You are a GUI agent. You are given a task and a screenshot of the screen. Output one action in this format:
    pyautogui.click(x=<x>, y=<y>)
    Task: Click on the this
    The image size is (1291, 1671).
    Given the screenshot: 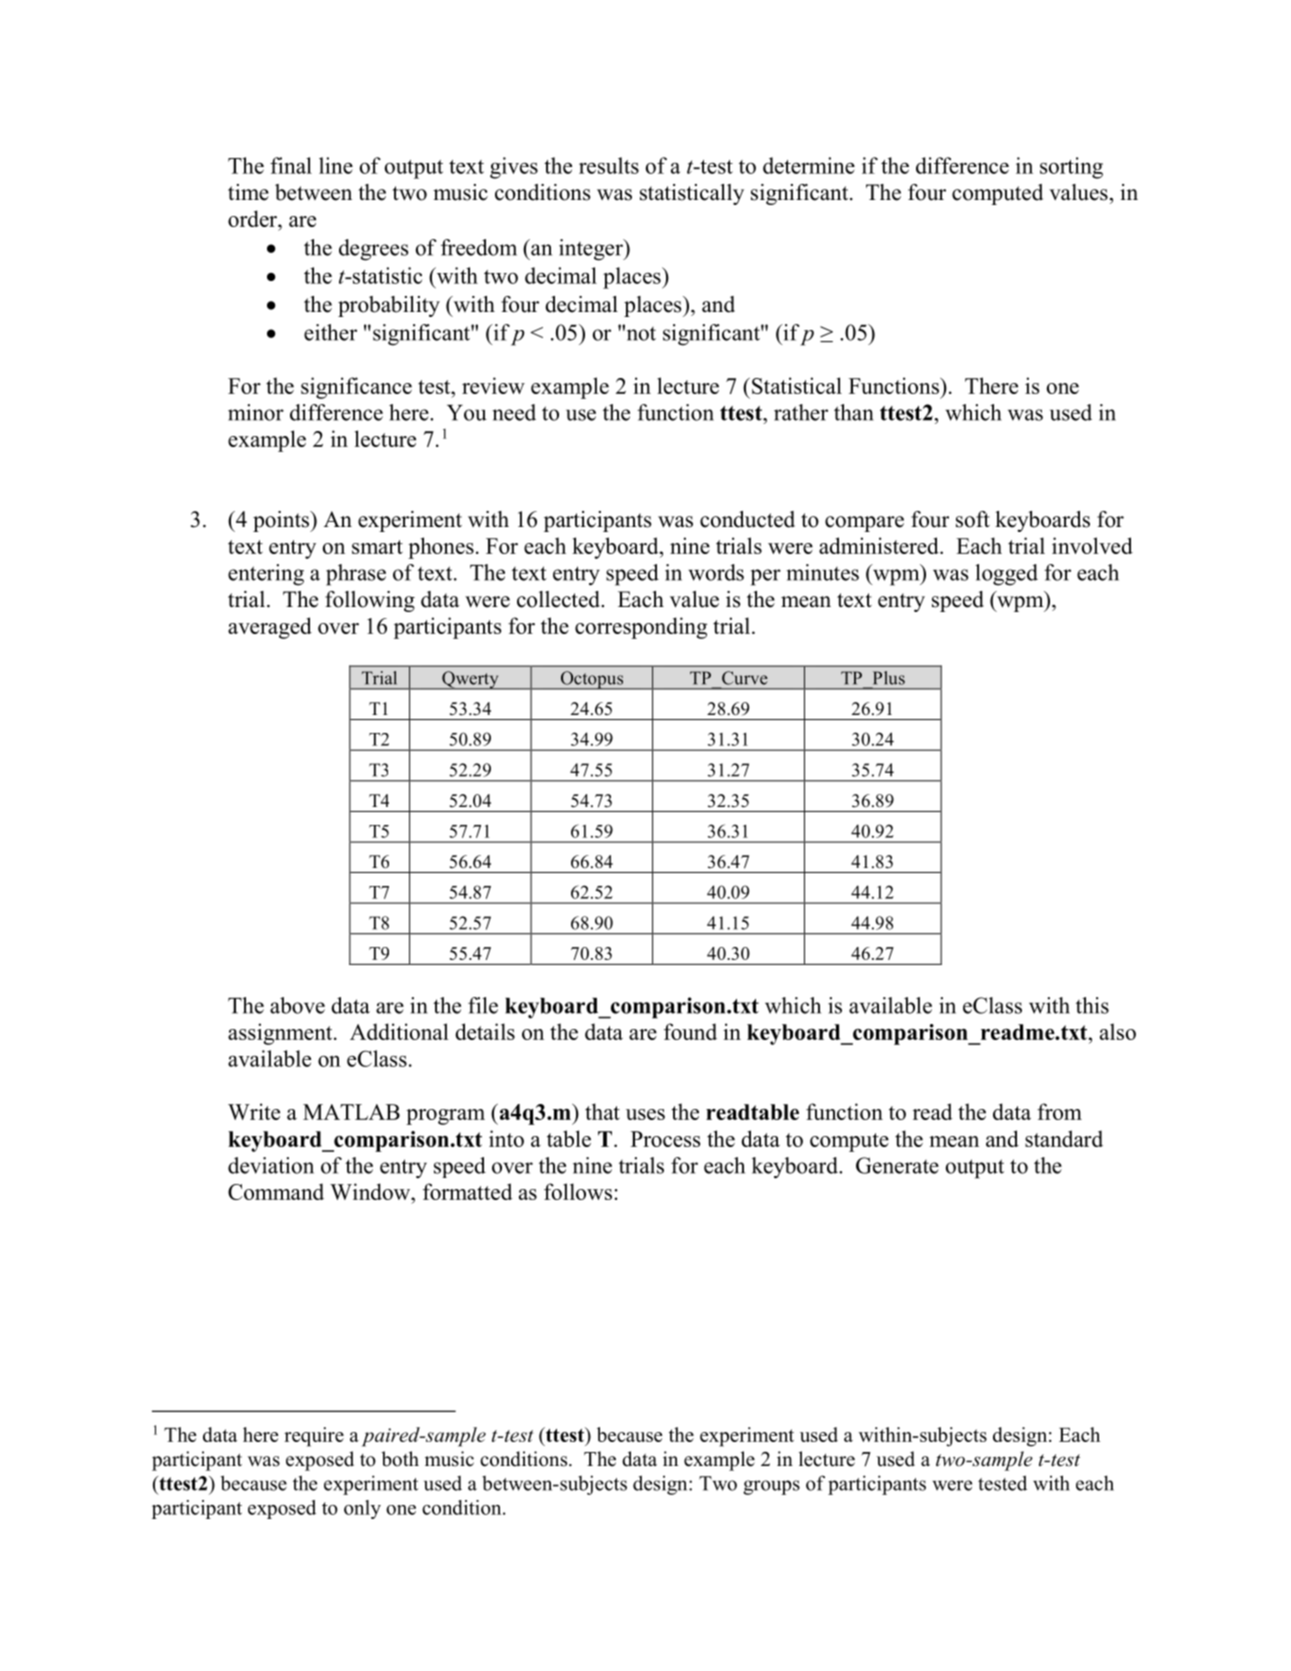 What is the action you would take?
    pyautogui.click(x=1092, y=1005)
